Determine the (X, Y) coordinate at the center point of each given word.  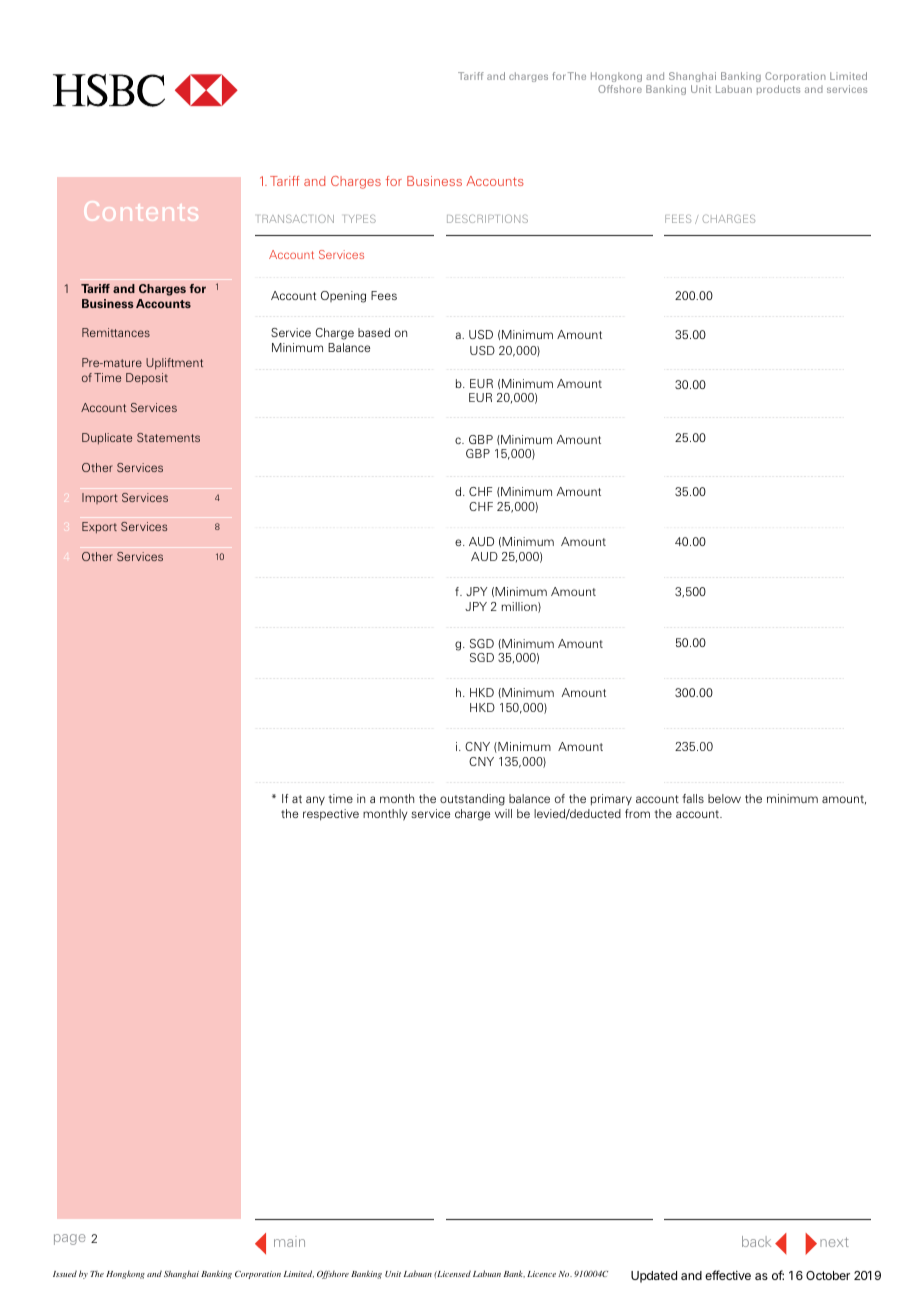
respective (331, 815)
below (724, 798)
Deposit (147, 379)
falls (693, 798)
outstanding (472, 800)
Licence (541, 1274)
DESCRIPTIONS (487, 218)
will (503, 813)
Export (99, 528)
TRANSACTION (295, 218)
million (520, 607)
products (778, 90)
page (70, 1239)
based (374, 332)
